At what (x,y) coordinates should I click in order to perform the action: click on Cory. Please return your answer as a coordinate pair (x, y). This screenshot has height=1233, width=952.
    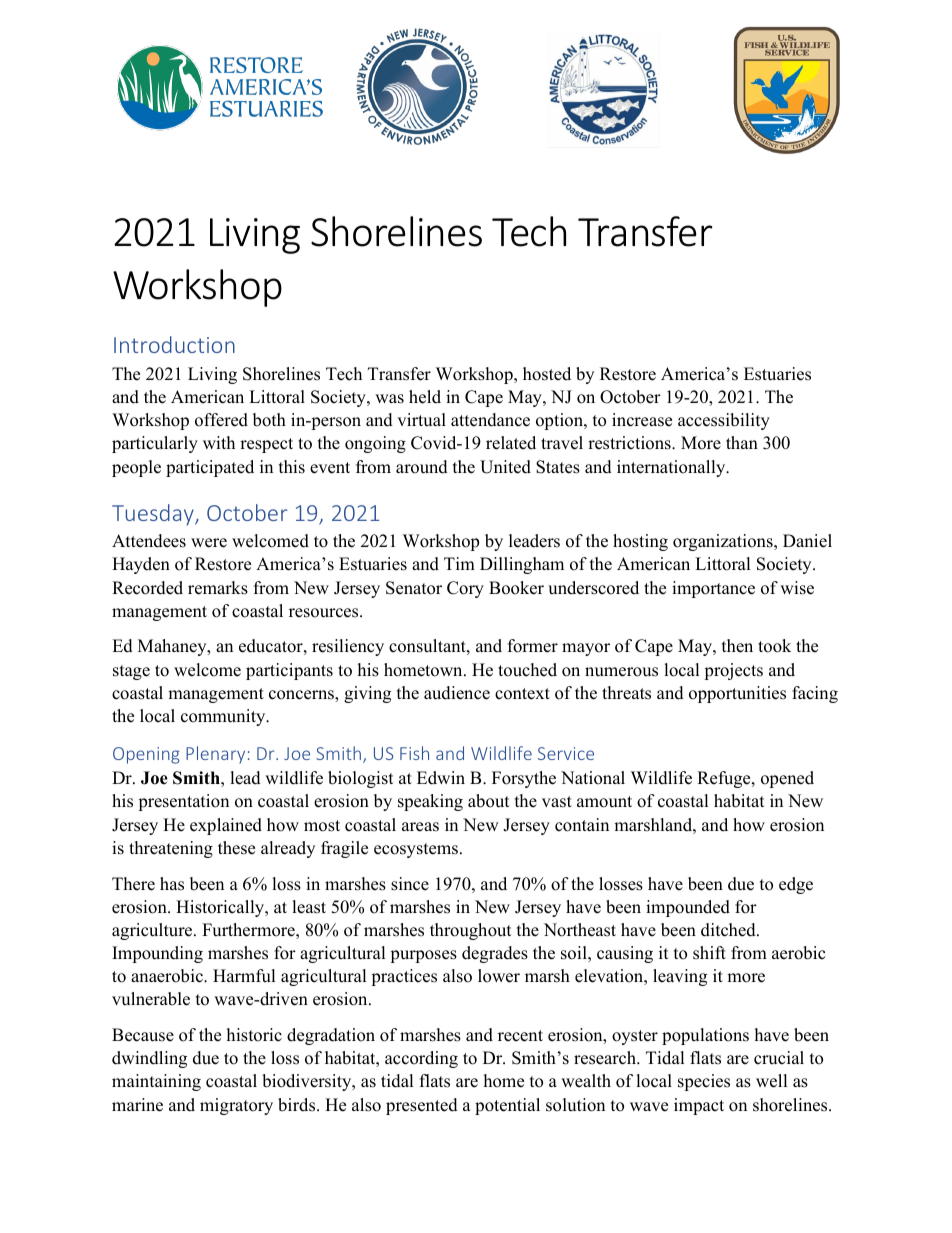
    Looking at the image, I should click on (465, 589).
